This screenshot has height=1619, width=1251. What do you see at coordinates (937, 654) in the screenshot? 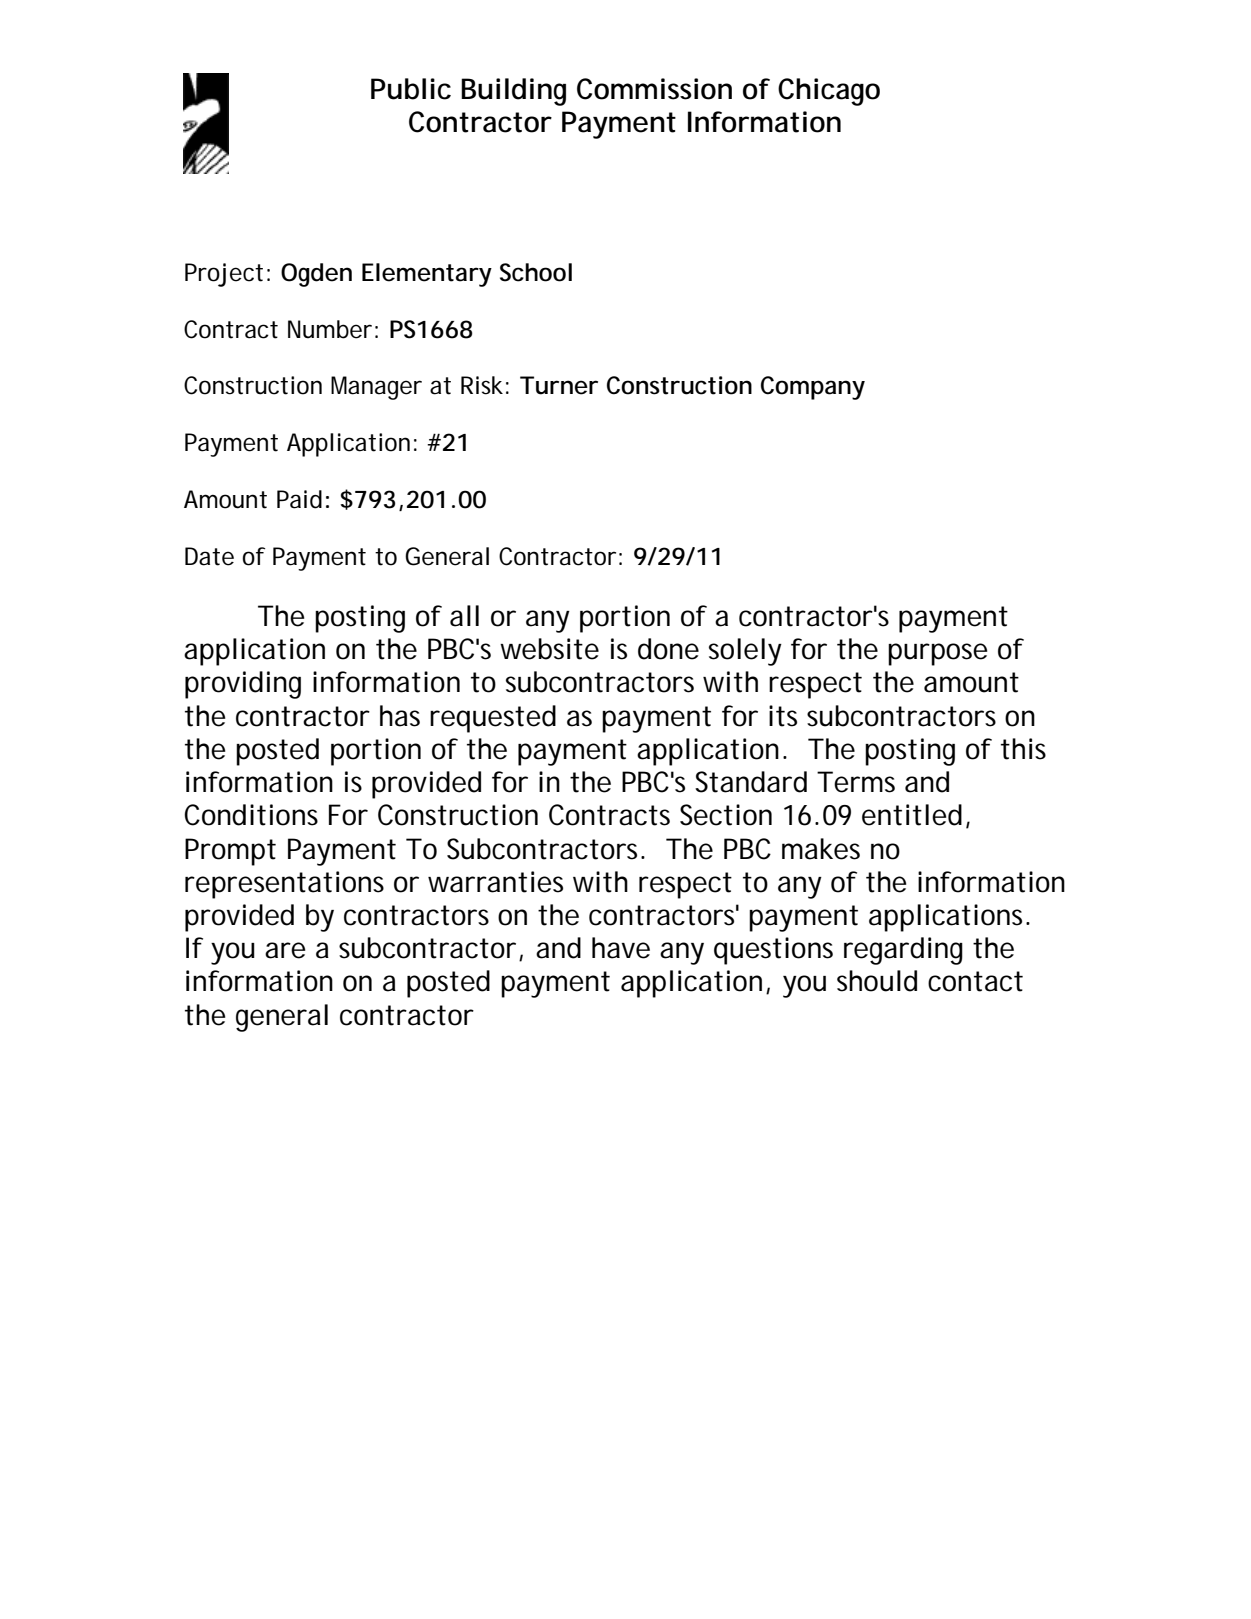
I see `purpose` at bounding box center [937, 654].
